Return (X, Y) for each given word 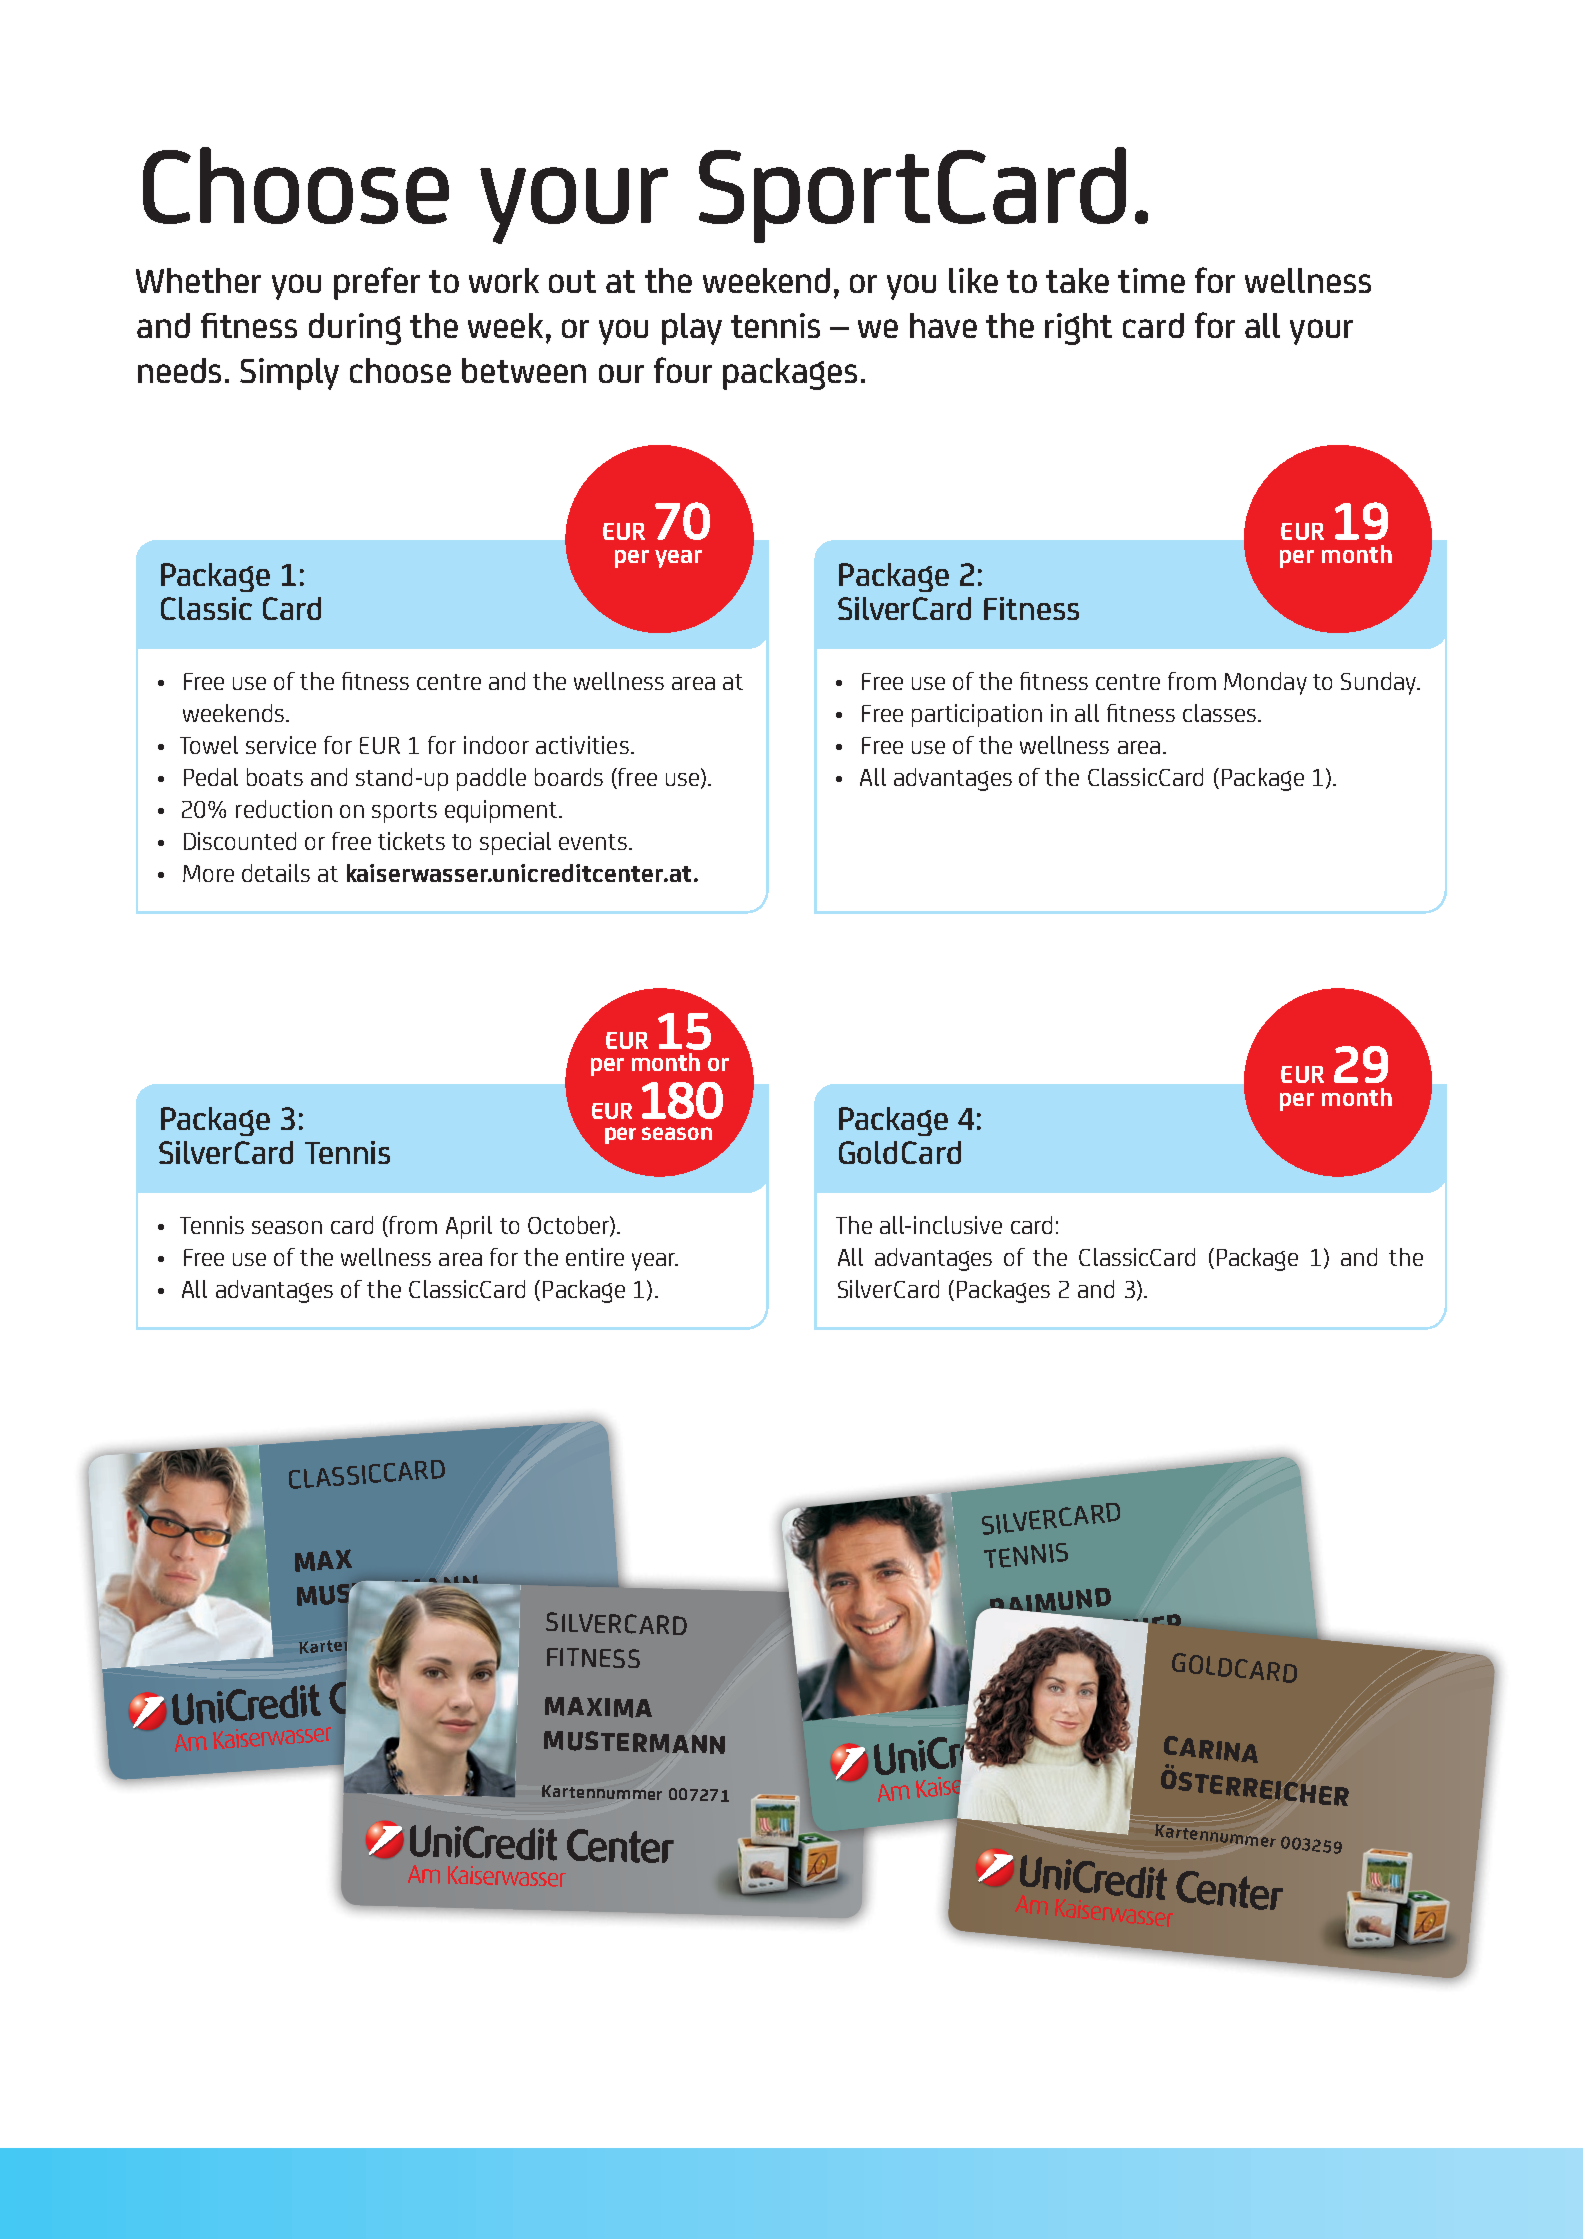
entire (595, 1257)
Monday (1265, 683)
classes (1221, 713)
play (692, 329)
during (355, 329)
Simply (289, 374)
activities (582, 745)
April (469, 1227)
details (276, 873)
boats (275, 777)
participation (977, 715)
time (1151, 280)
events (593, 842)
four (683, 370)
